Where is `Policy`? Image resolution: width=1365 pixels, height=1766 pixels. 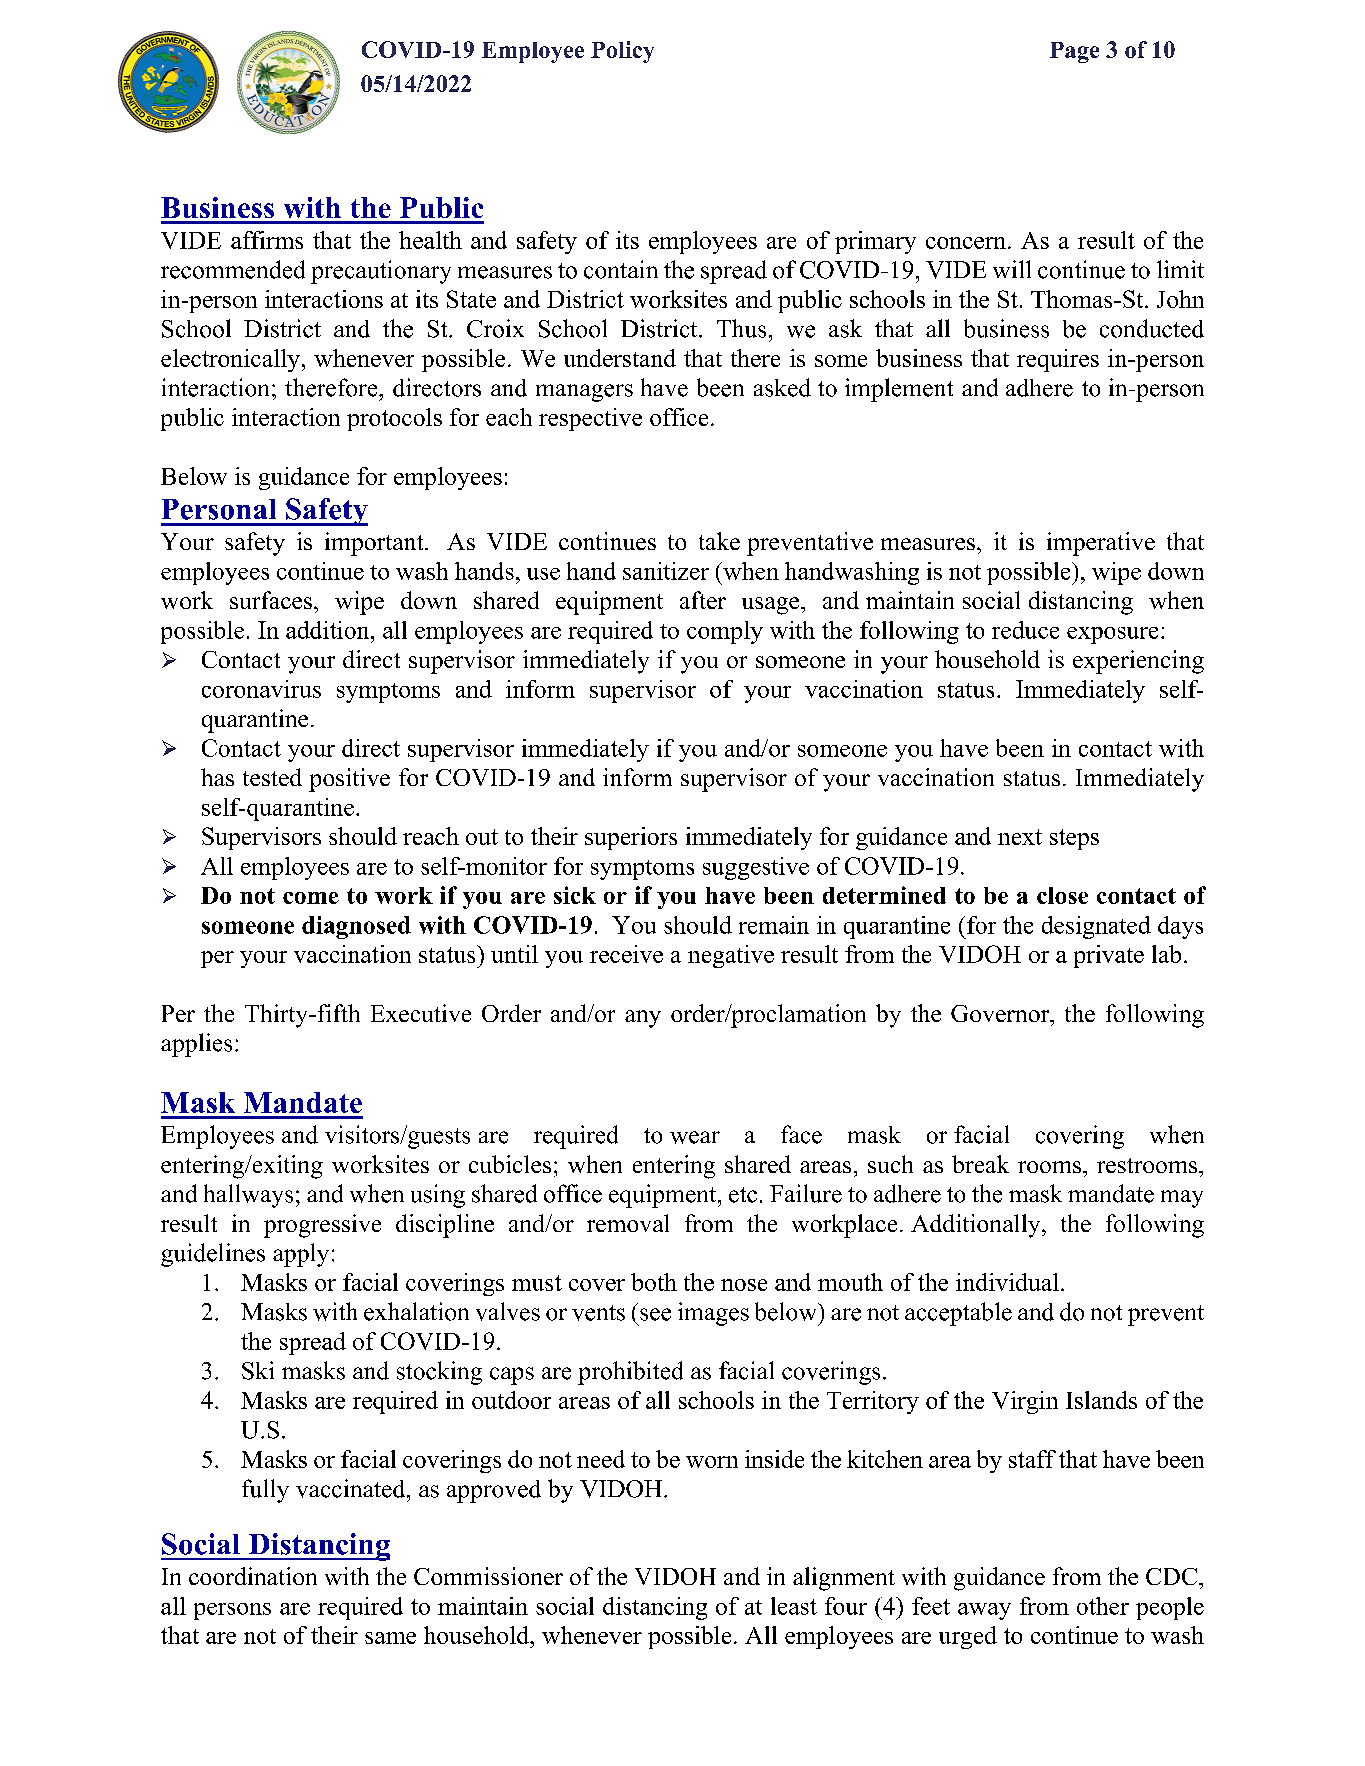 Policy is located at coordinates (622, 52).
